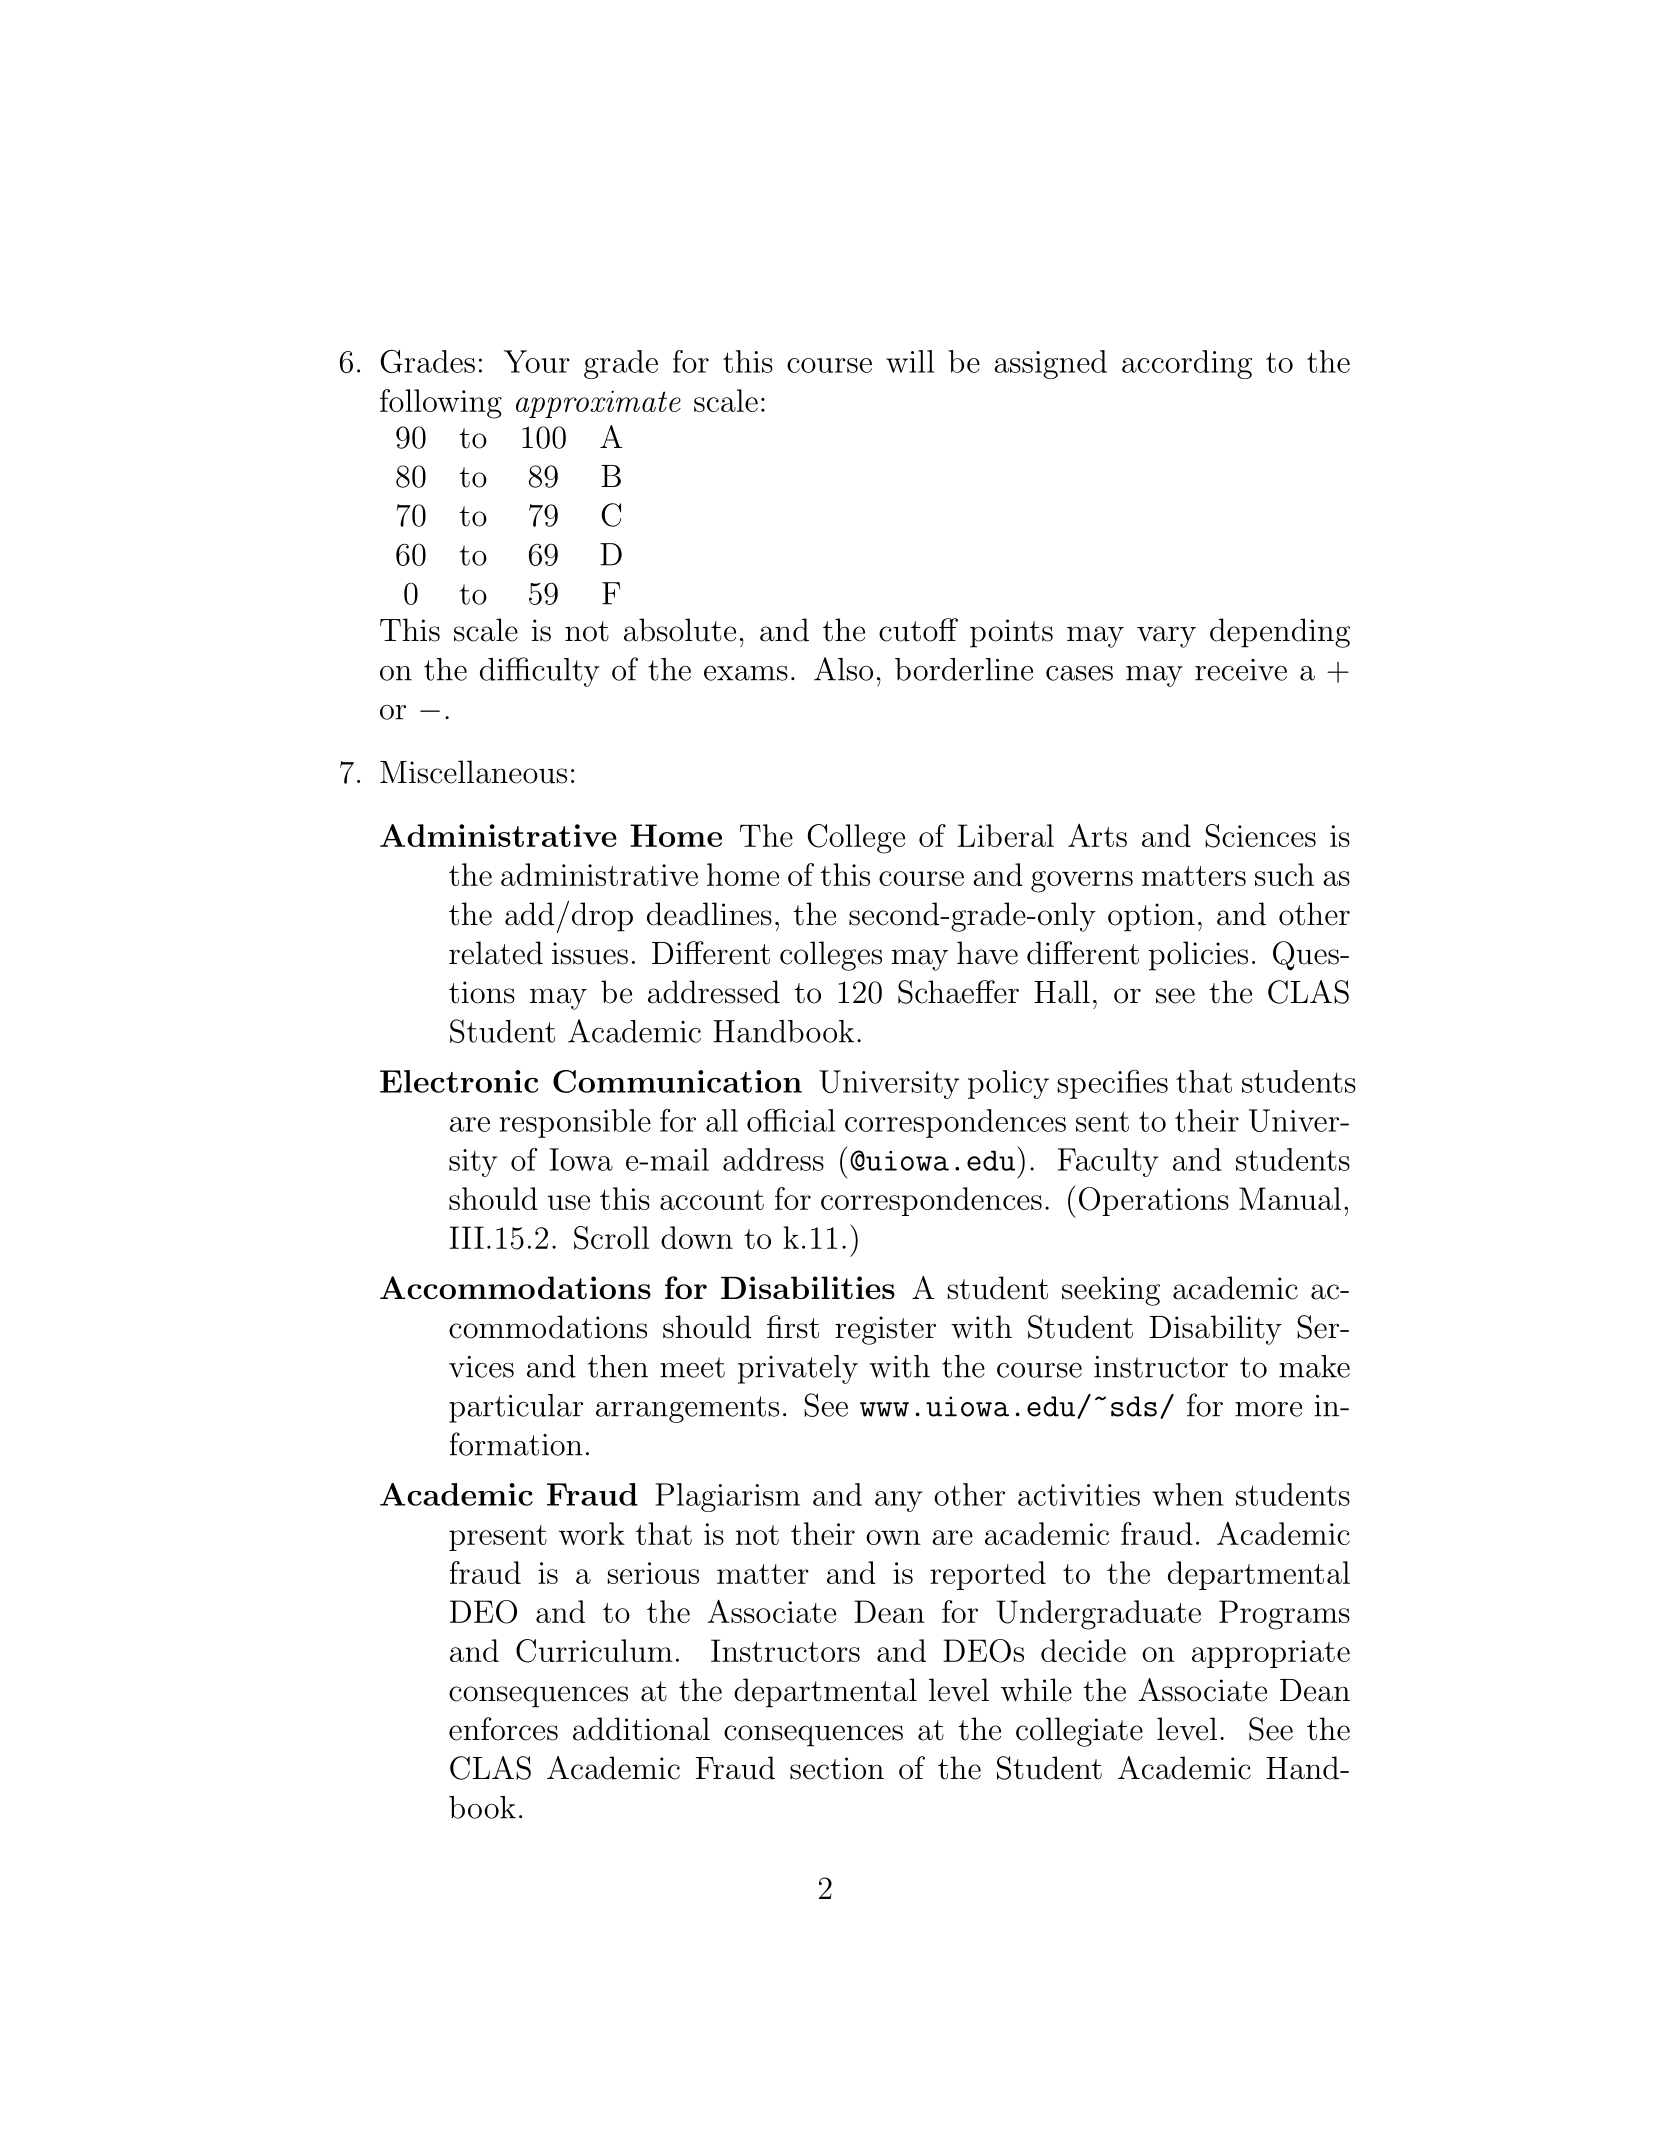 This document has height=2142, width=1655. What do you see at coordinates (1187, 364) in the document?
I see `according` at bounding box center [1187, 364].
